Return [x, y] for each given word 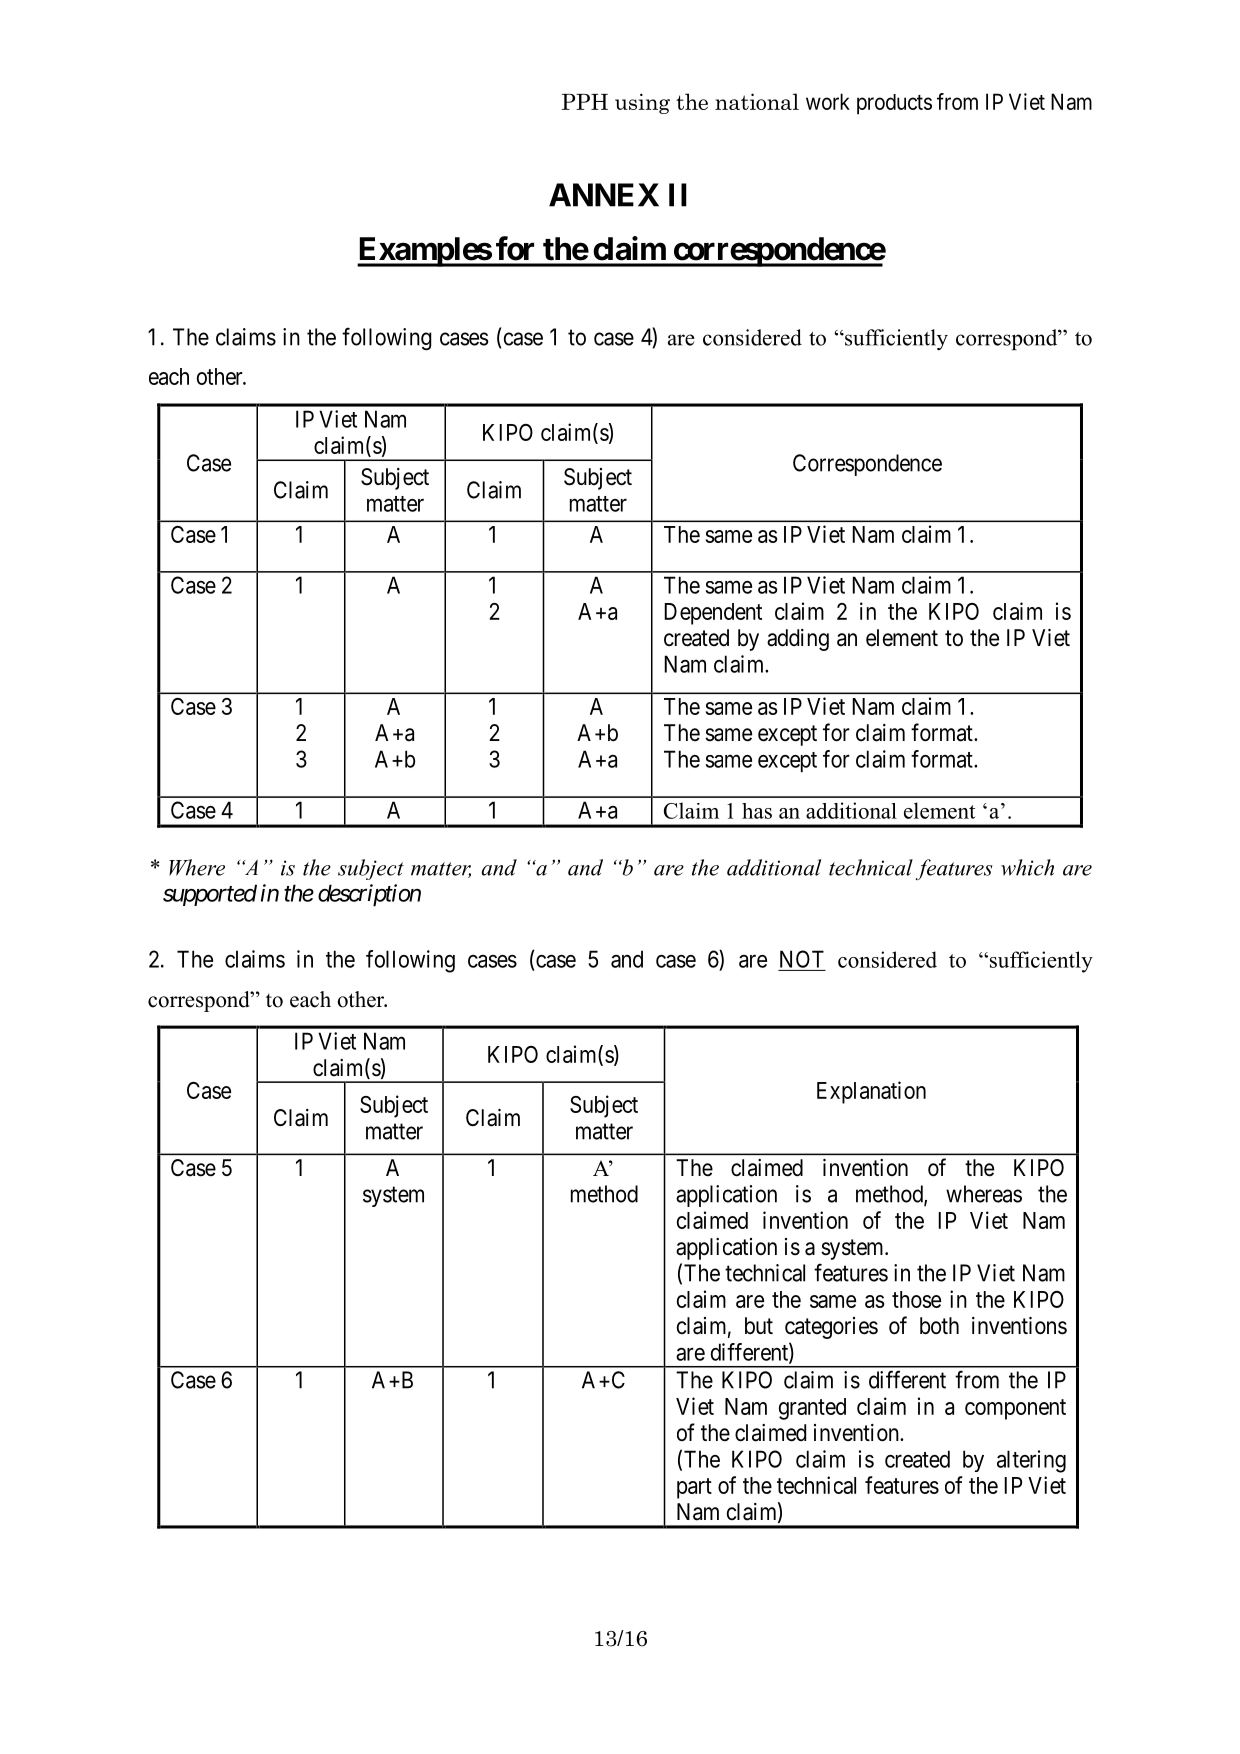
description [369, 895]
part [694, 1488]
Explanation [871, 1092]
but [759, 1326]
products [894, 104]
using [642, 103]
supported [210, 895]
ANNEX [604, 195]
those [916, 1299]
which [1027, 867]
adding [798, 640]
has [757, 811]
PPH [585, 102]
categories [831, 1328]
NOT [802, 959]
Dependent [713, 614]
